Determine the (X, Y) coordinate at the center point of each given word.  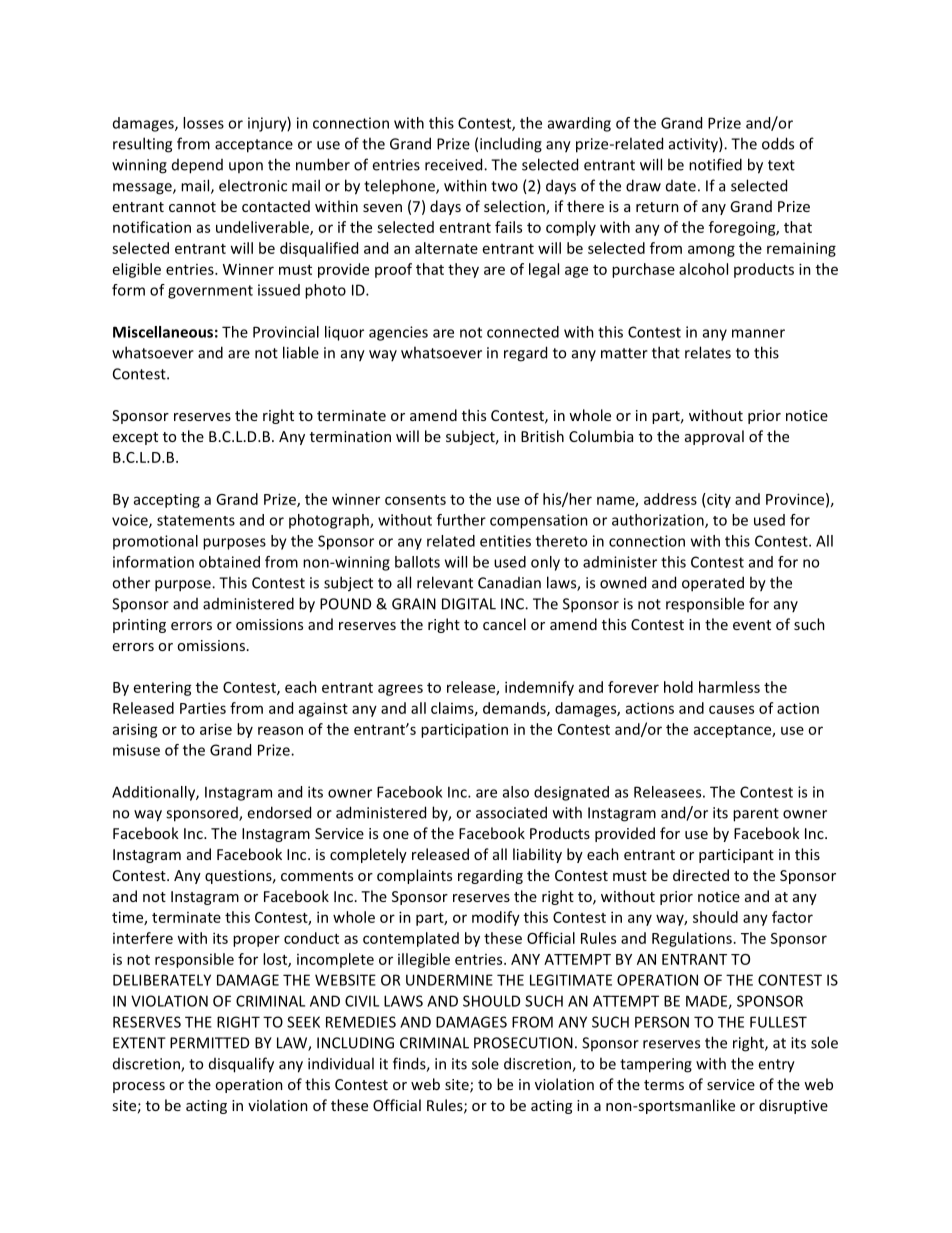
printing (139, 626)
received (455, 164)
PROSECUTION (523, 1043)
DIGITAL (469, 604)
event (752, 625)
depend (197, 166)
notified (715, 164)
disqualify (241, 1065)
